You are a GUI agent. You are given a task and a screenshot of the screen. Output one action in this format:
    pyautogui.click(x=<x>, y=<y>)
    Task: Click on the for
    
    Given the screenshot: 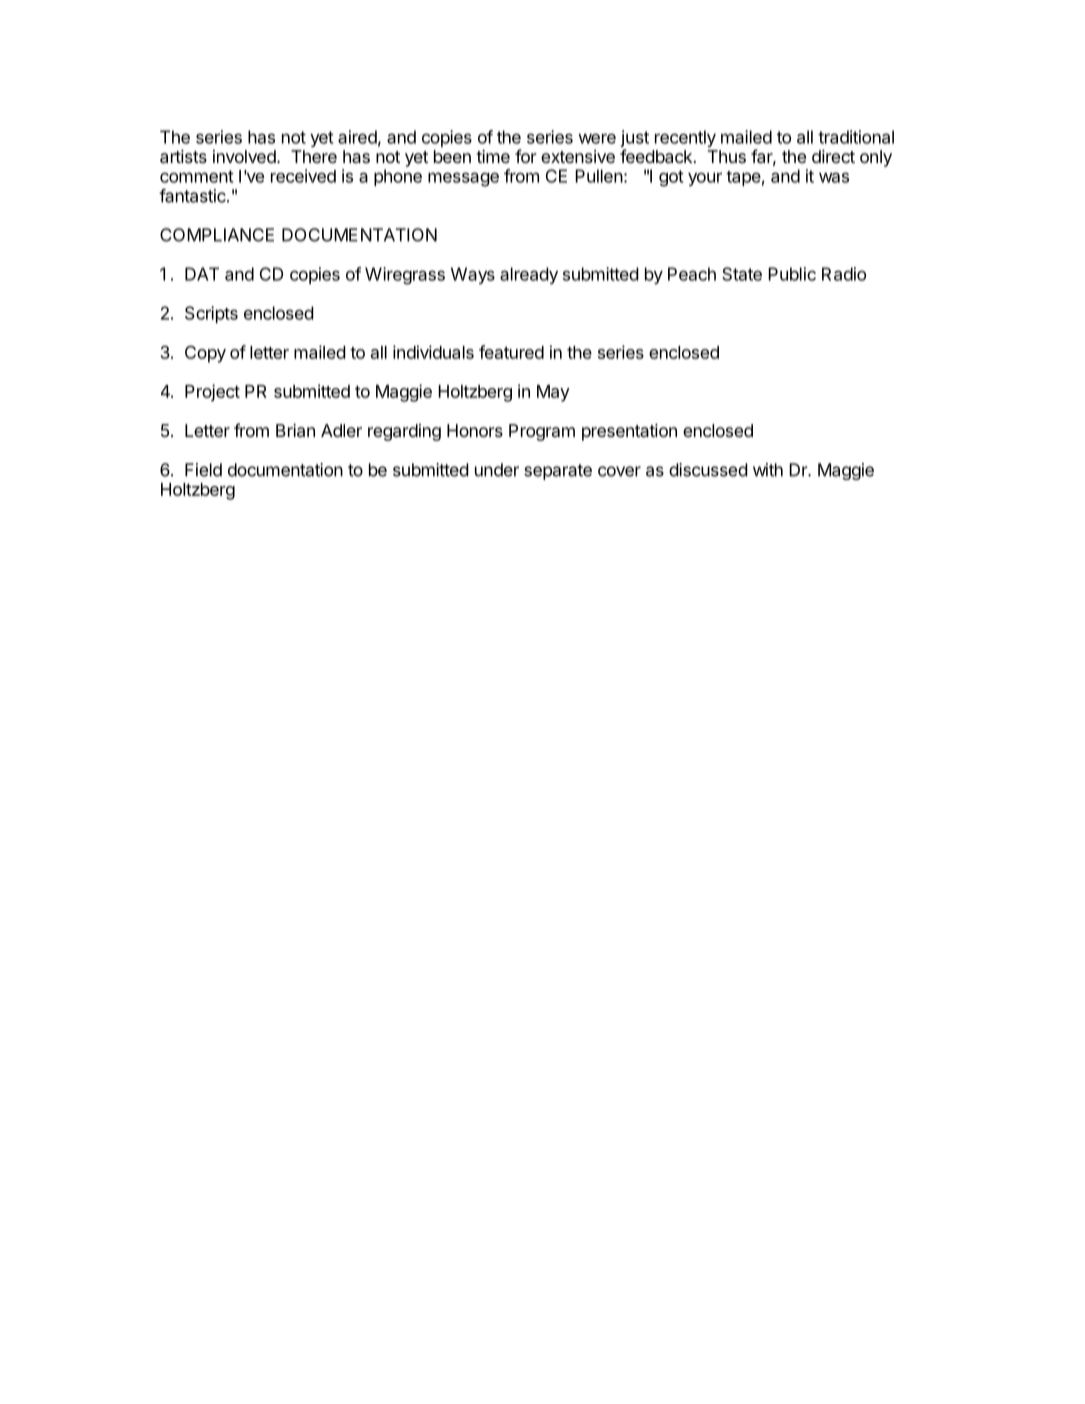 What is the action you would take?
    pyautogui.click(x=526, y=156)
